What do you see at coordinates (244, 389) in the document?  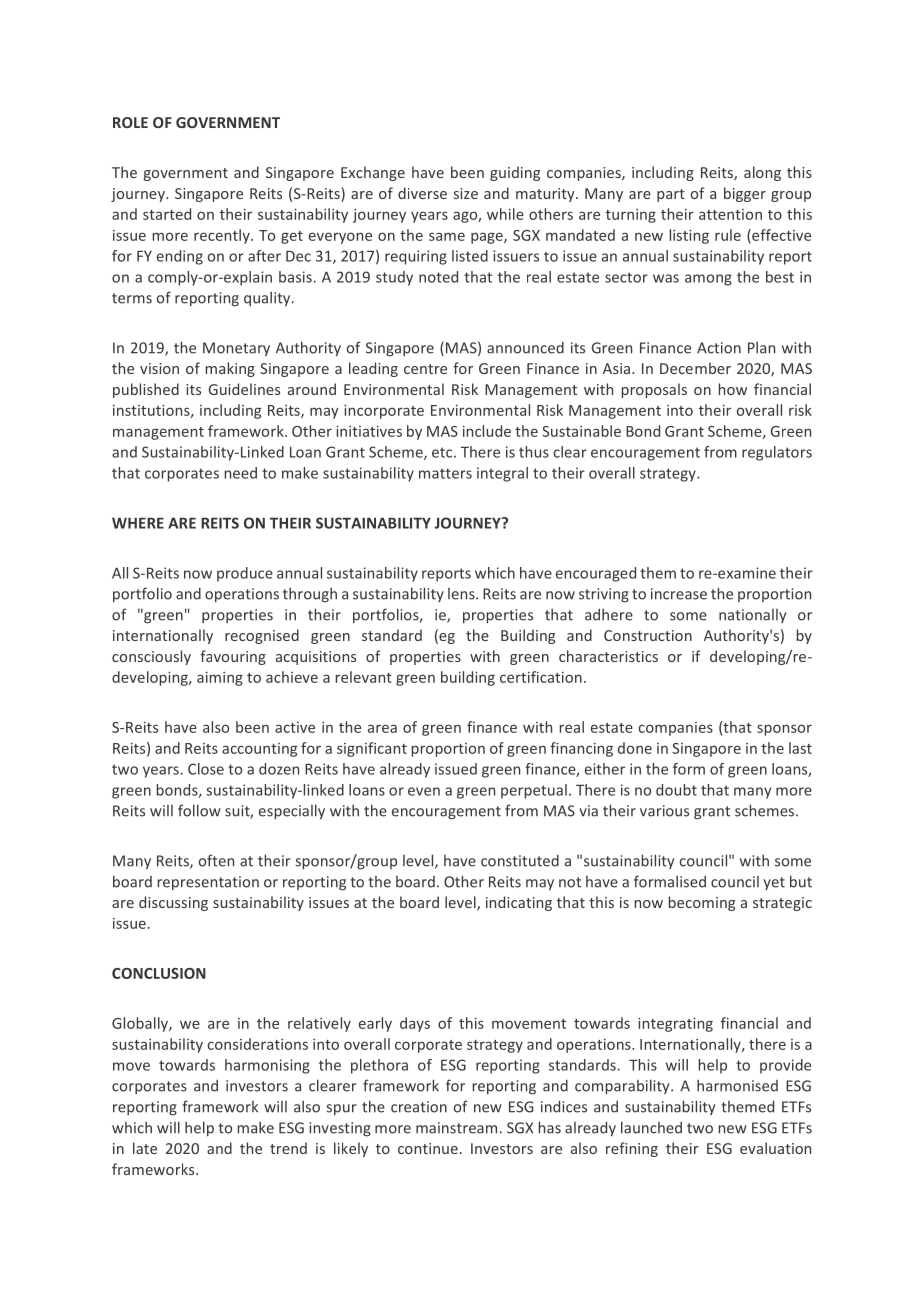 I see `Guidelines` at bounding box center [244, 389].
